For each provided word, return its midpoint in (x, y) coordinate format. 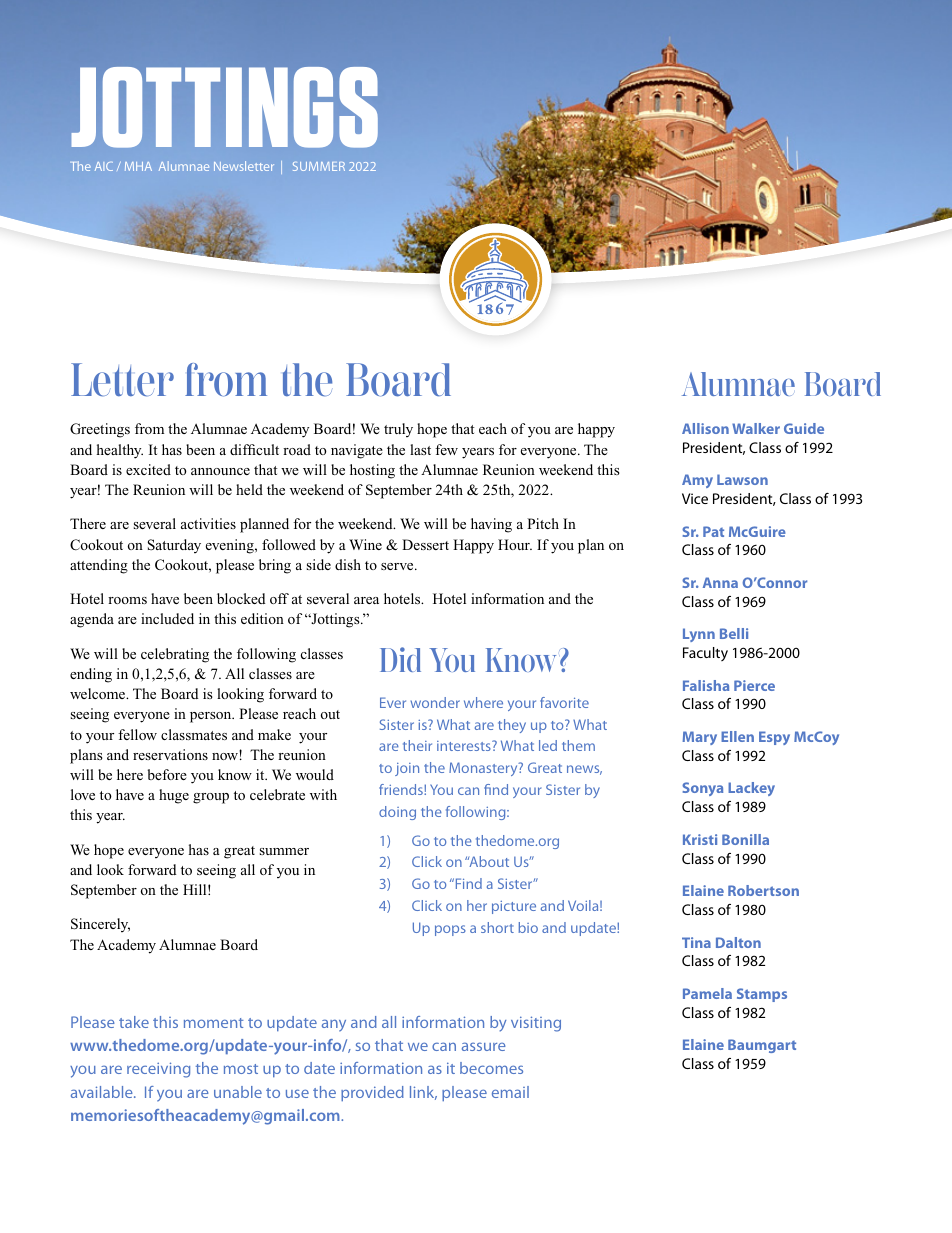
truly (398, 430)
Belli (734, 633)
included (167, 618)
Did (400, 659)
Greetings (100, 430)
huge (174, 796)
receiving (158, 1070)
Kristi (700, 839)
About (488, 861)
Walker (756, 428)
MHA (138, 166)
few (446, 449)
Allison (705, 428)
